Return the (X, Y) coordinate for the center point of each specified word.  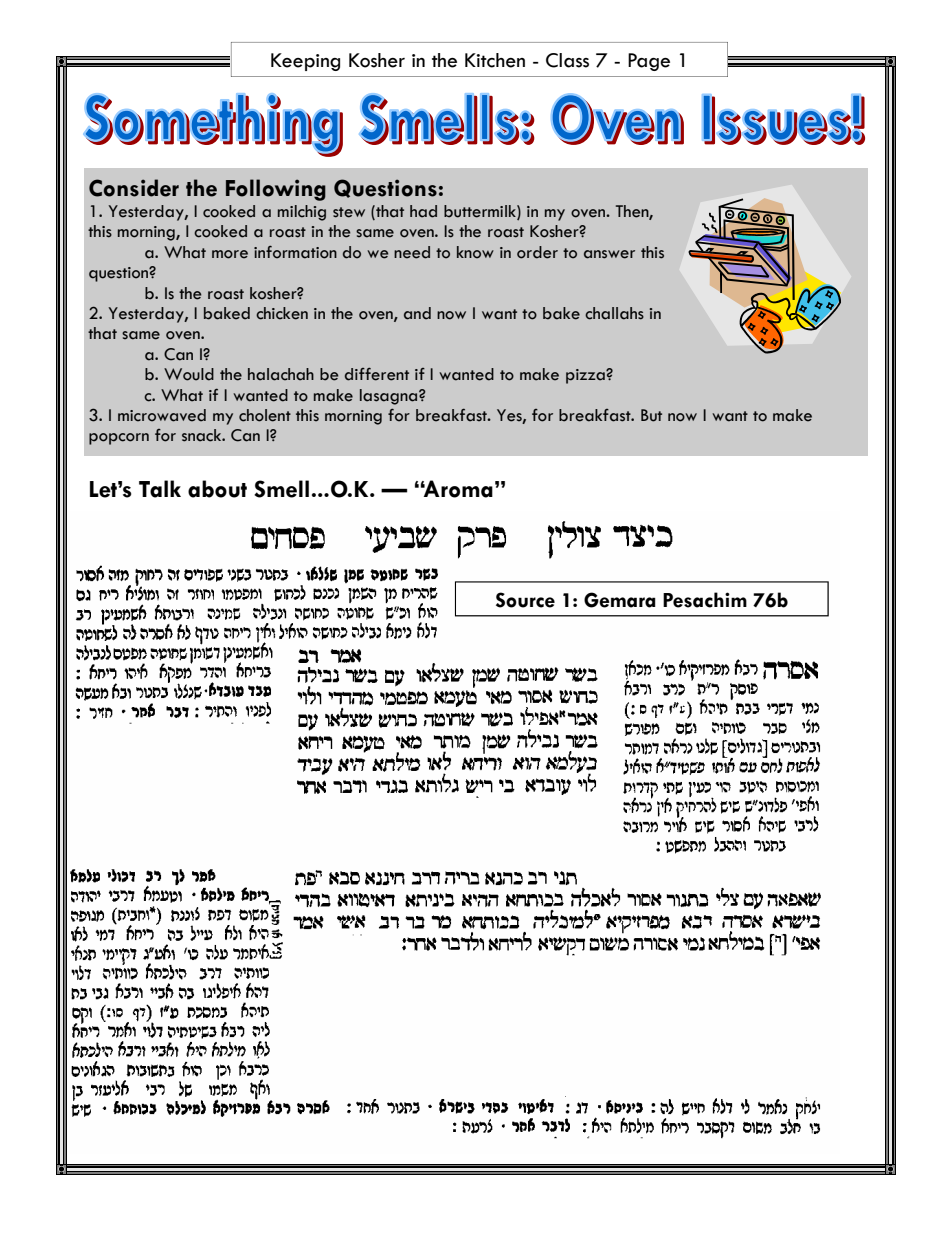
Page (649, 62)
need (412, 252)
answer (609, 254)
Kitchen (495, 60)
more (230, 254)
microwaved (162, 415)
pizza (586, 376)
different (377, 374)
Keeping (305, 62)
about (217, 489)
